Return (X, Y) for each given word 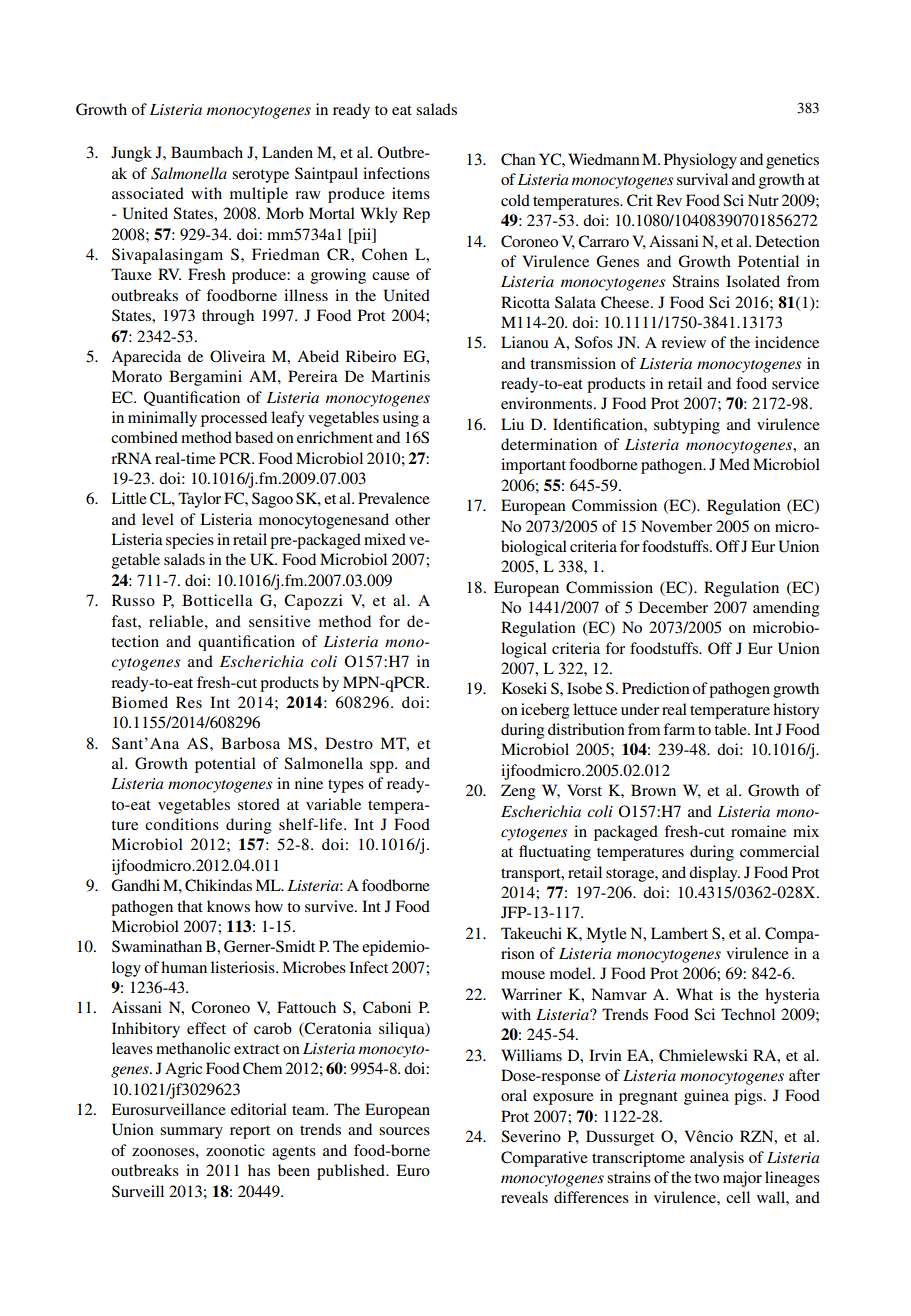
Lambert (679, 933)
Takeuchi (531, 933)
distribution (586, 729)
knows (228, 906)
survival (702, 179)
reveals (524, 1197)
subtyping (687, 426)
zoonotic (235, 1150)
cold (515, 200)
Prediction (656, 688)
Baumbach (207, 152)
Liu (512, 424)
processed (234, 419)
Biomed (140, 702)
